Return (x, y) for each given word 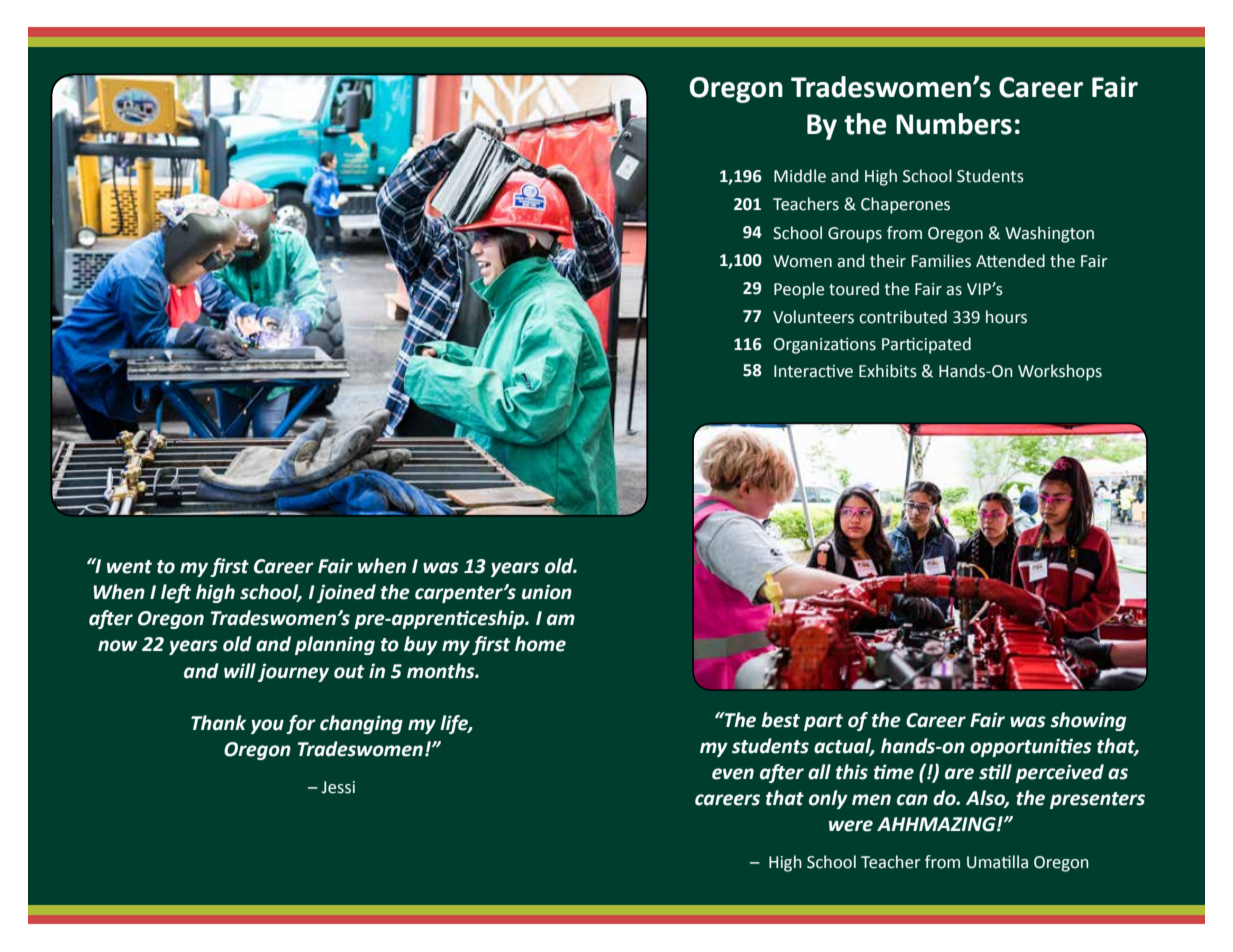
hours (1006, 317)
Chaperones (905, 205)
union (547, 592)
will (240, 670)
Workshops (1060, 372)
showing (1088, 721)
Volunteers (813, 317)
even (733, 774)
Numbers (954, 124)
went (129, 567)
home (540, 644)
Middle (800, 176)
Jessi (338, 787)
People (799, 290)
